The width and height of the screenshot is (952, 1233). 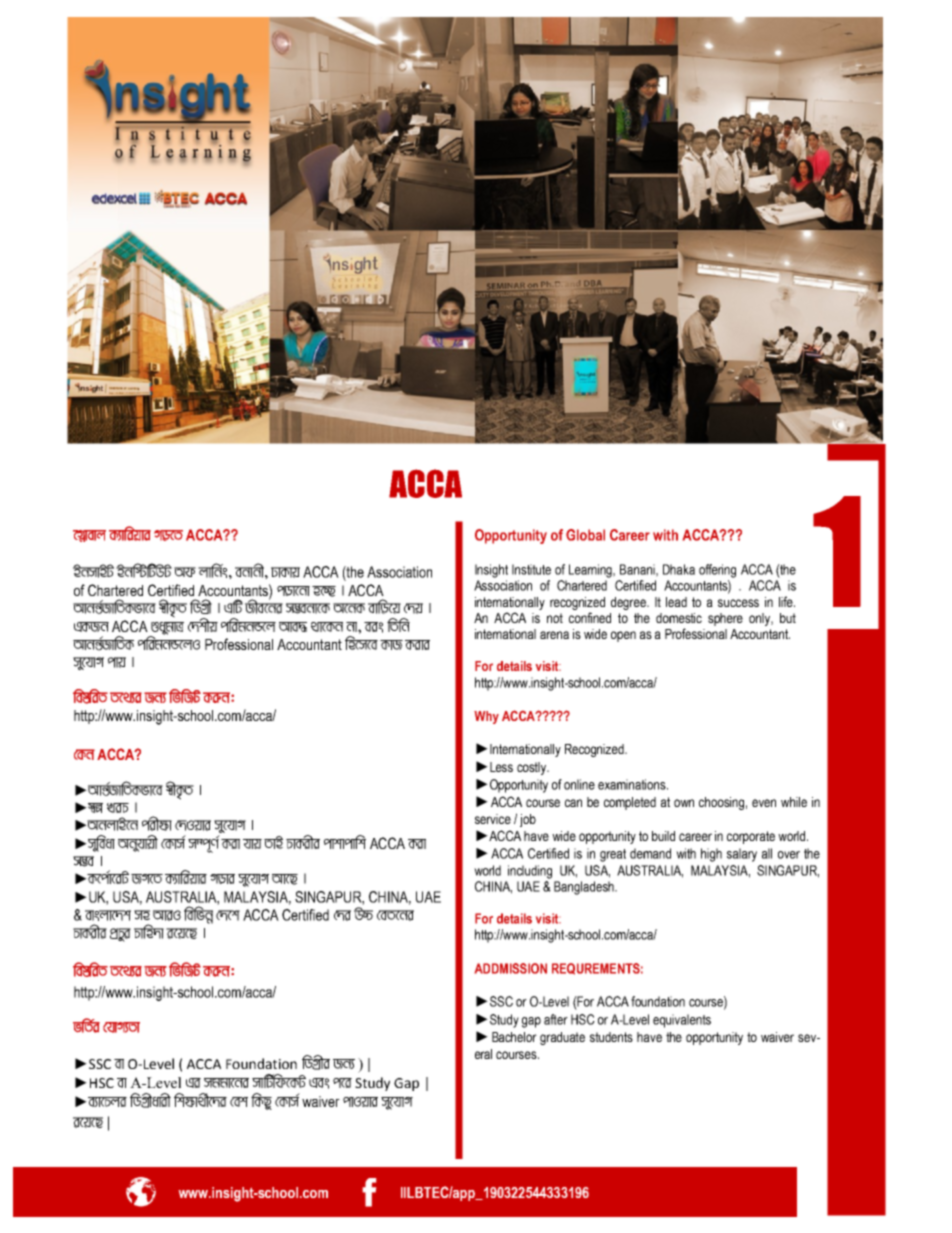 What do you see at coordinates (531, 569) in the screenshot?
I see `Institute` at bounding box center [531, 569].
